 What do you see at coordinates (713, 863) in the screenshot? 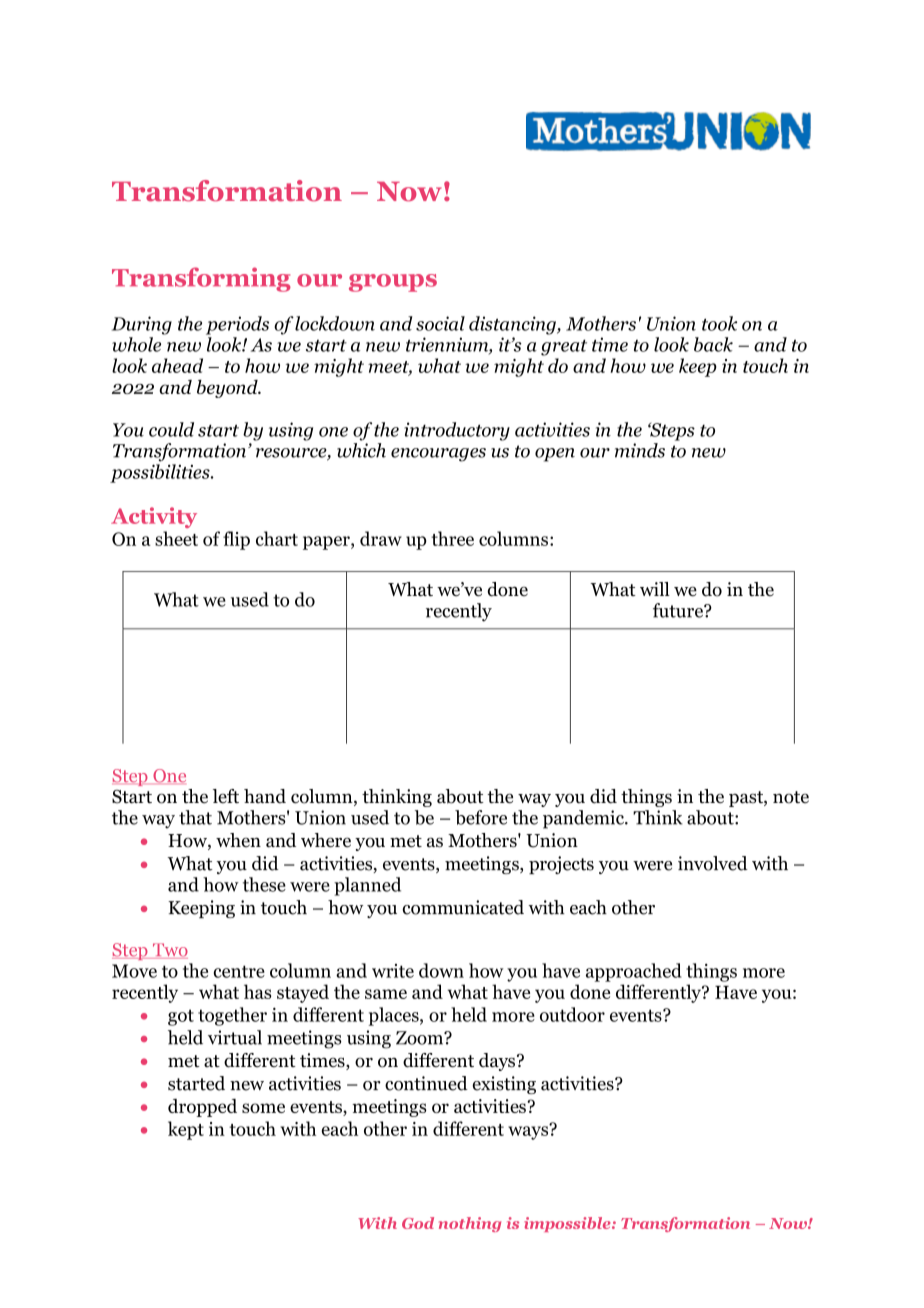
I see `involved` at bounding box center [713, 863].
